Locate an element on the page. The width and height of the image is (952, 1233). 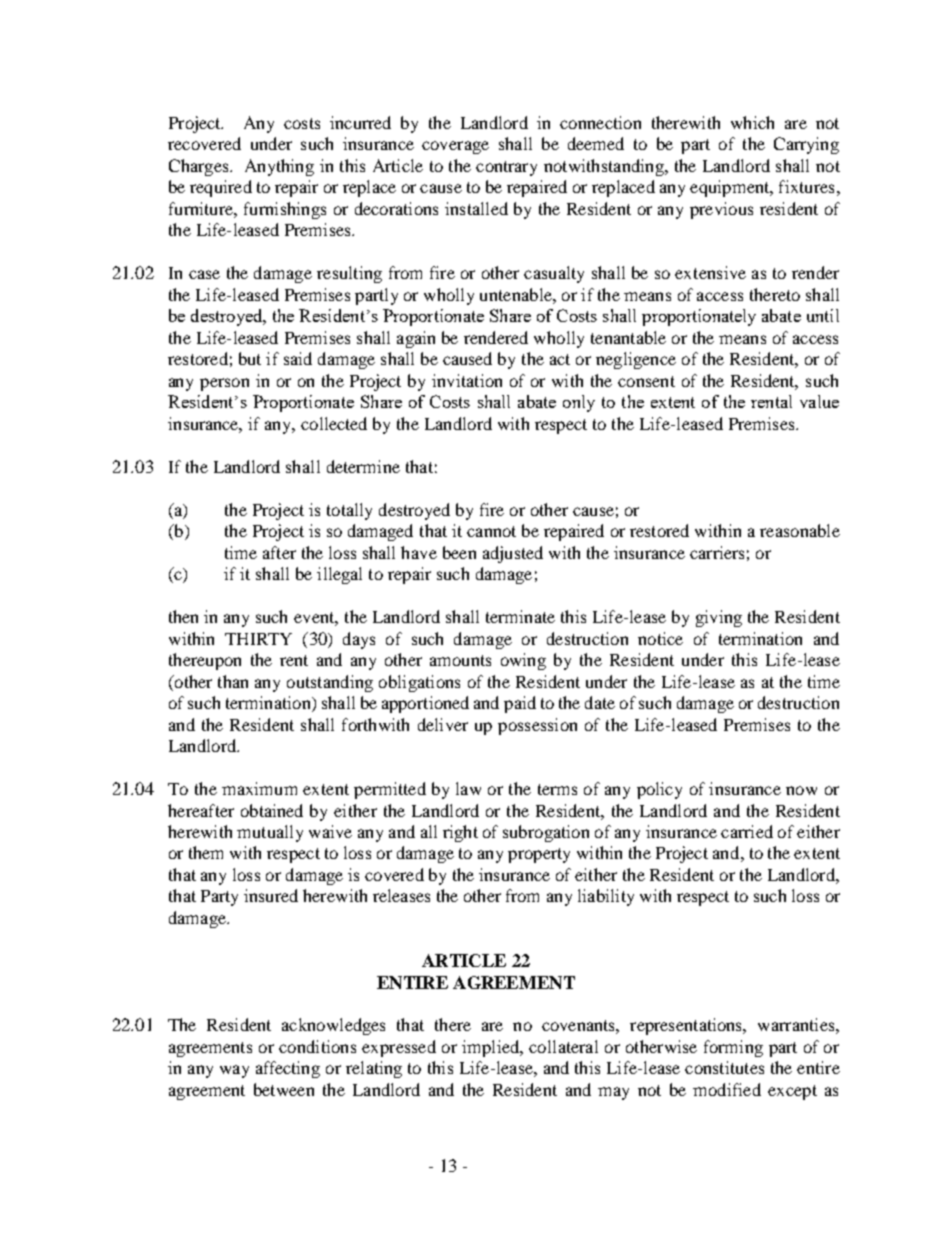
but is located at coordinates (250, 358).
